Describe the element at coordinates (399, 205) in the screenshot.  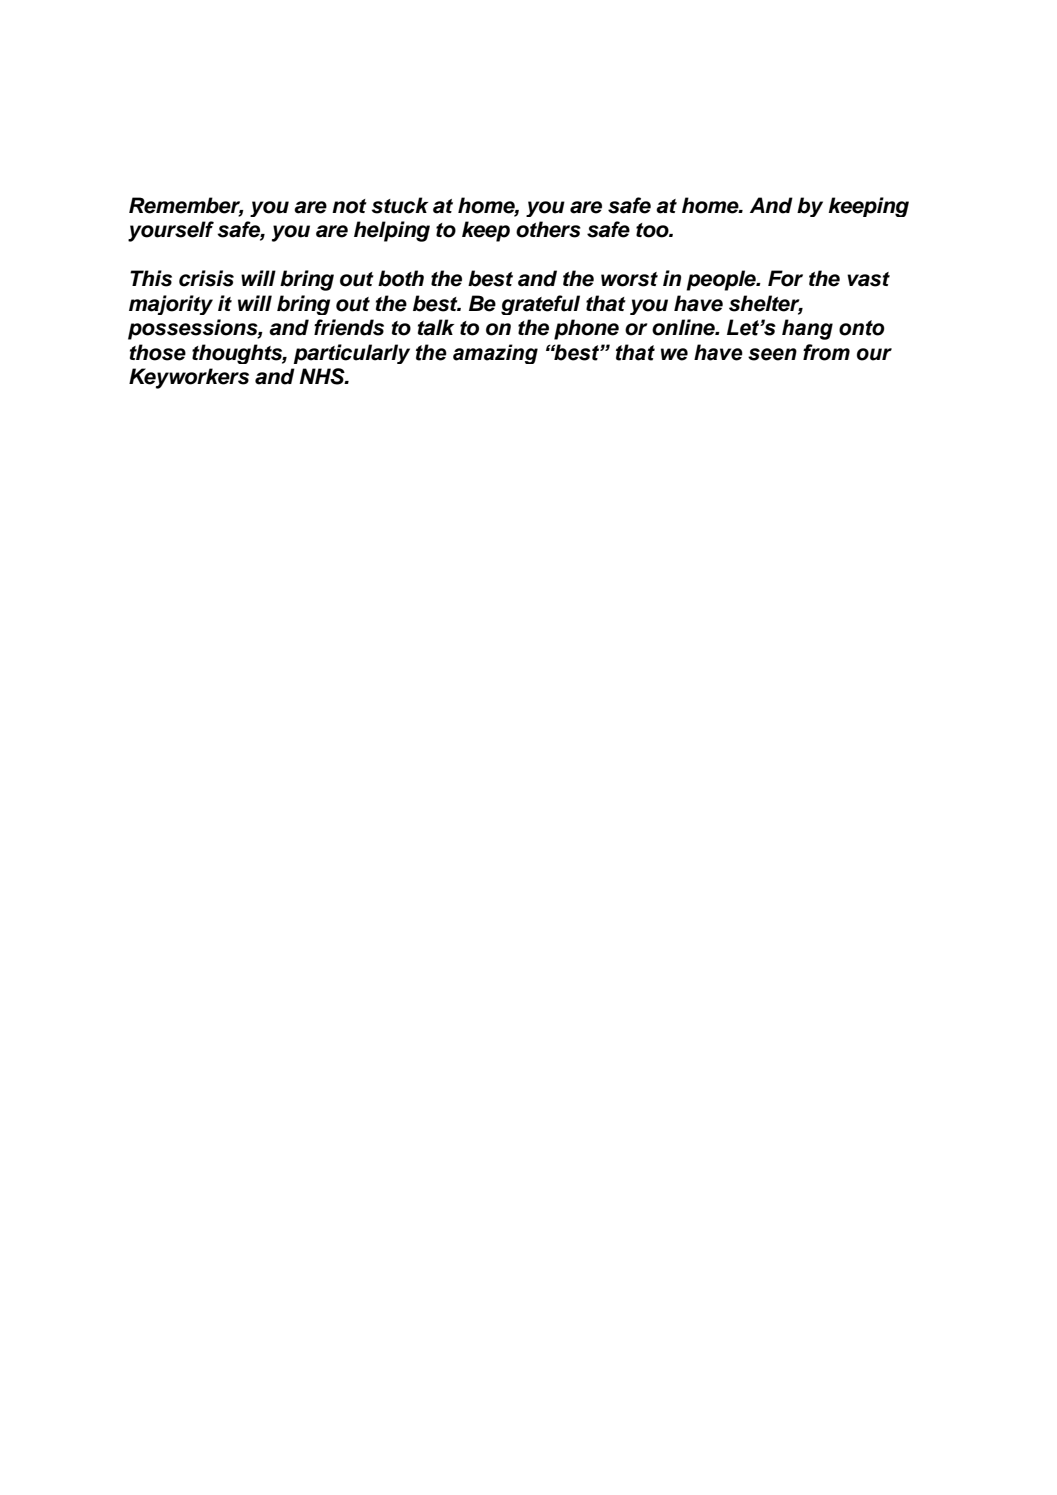
I see `stuck` at that location.
